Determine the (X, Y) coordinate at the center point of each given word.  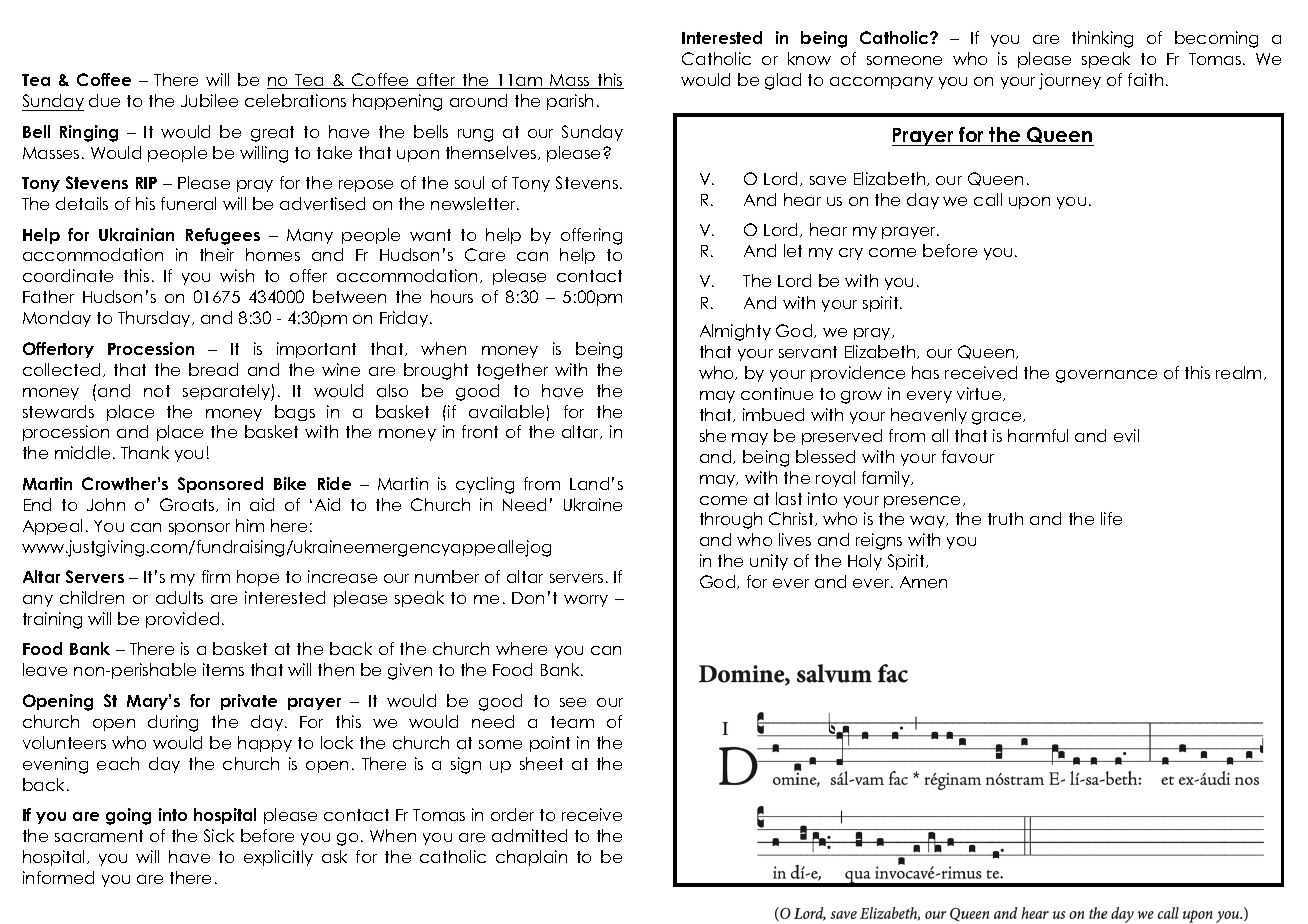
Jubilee (209, 100)
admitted (529, 835)
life (1111, 518)
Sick (219, 835)
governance (1106, 376)
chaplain (531, 858)
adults (179, 597)
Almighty (735, 332)
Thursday (155, 319)
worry (586, 601)
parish (570, 102)
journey (1070, 81)
